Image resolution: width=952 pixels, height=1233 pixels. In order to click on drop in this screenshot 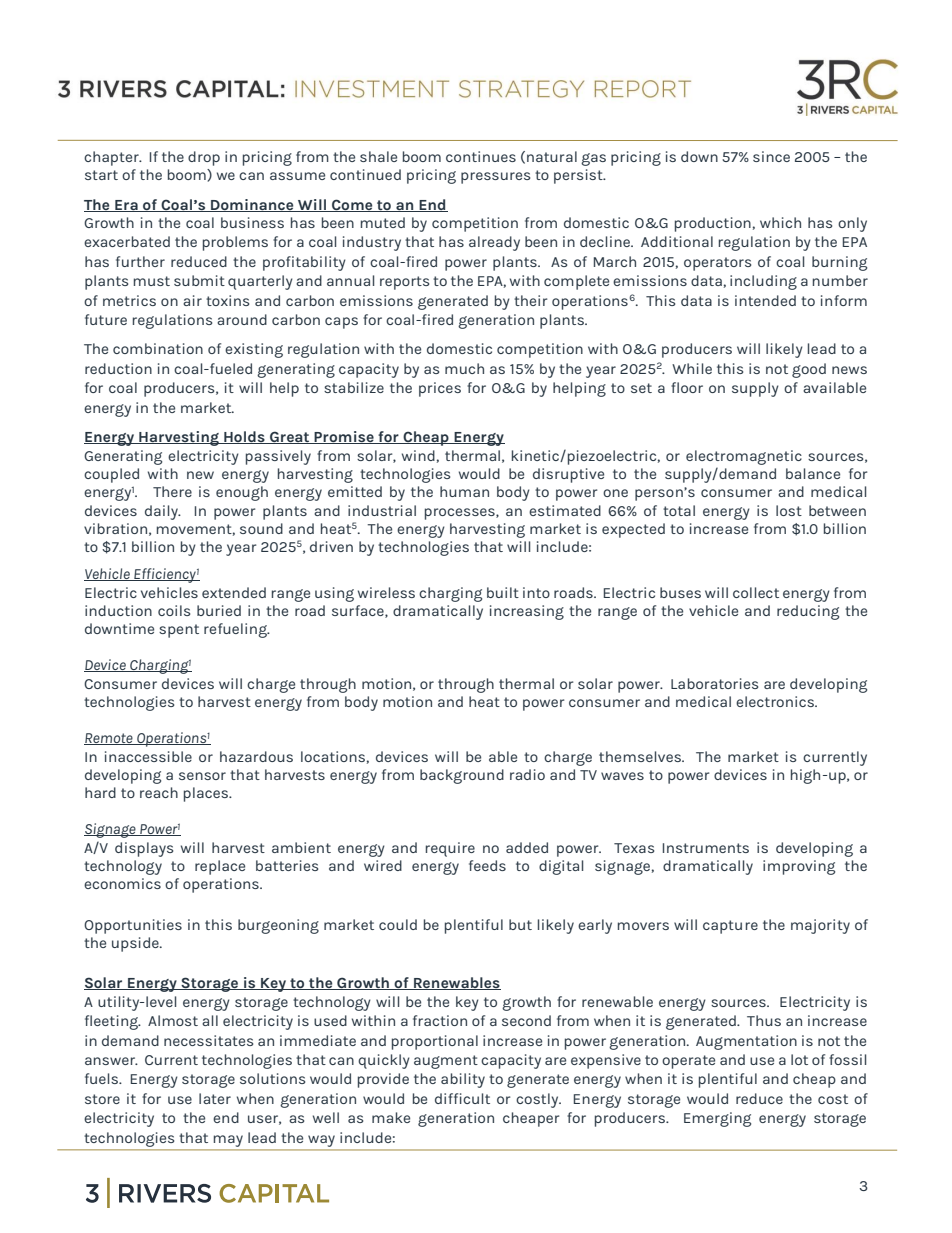, I will do `click(204, 158)`.
